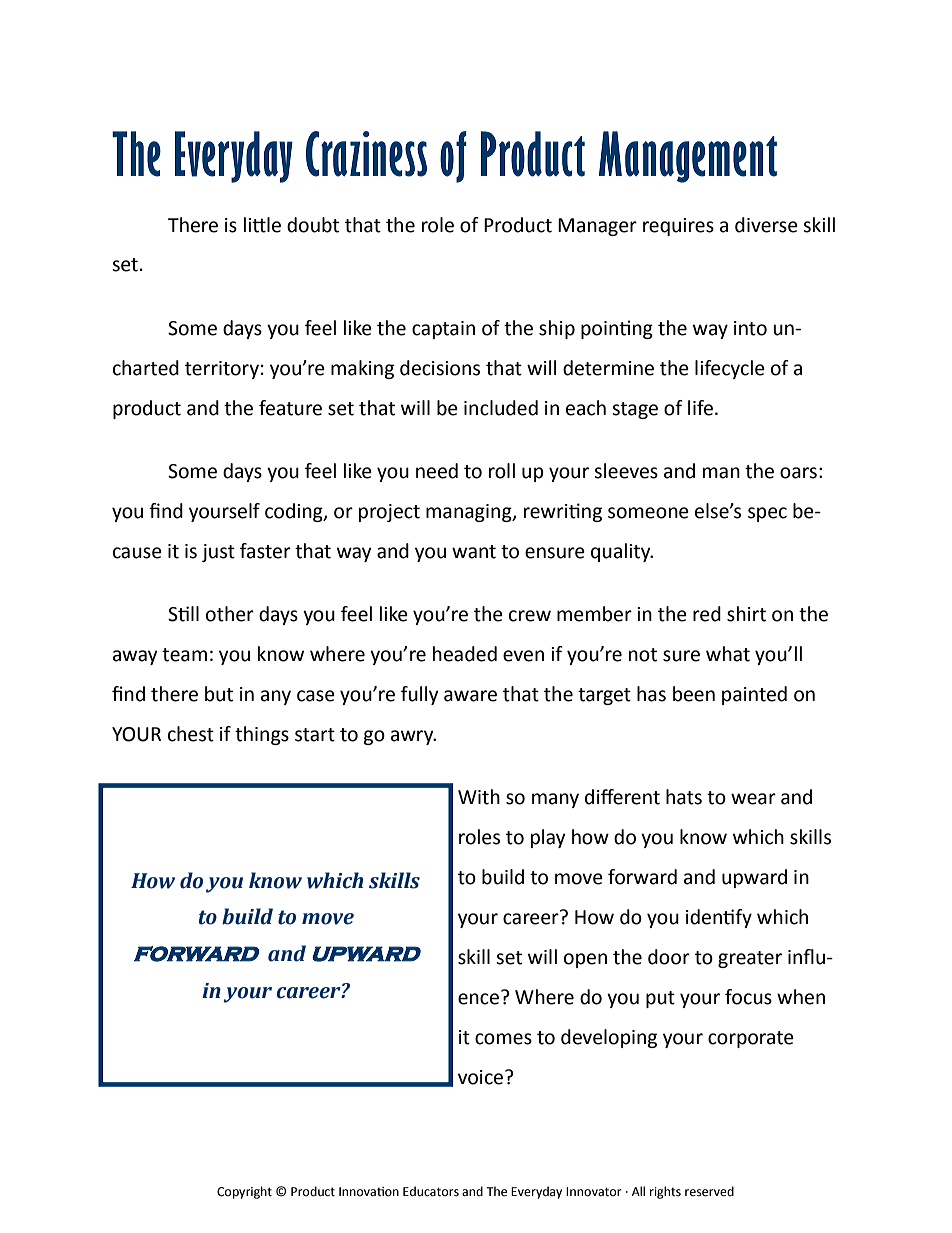  I want to click on Management, so click(688, 157).
